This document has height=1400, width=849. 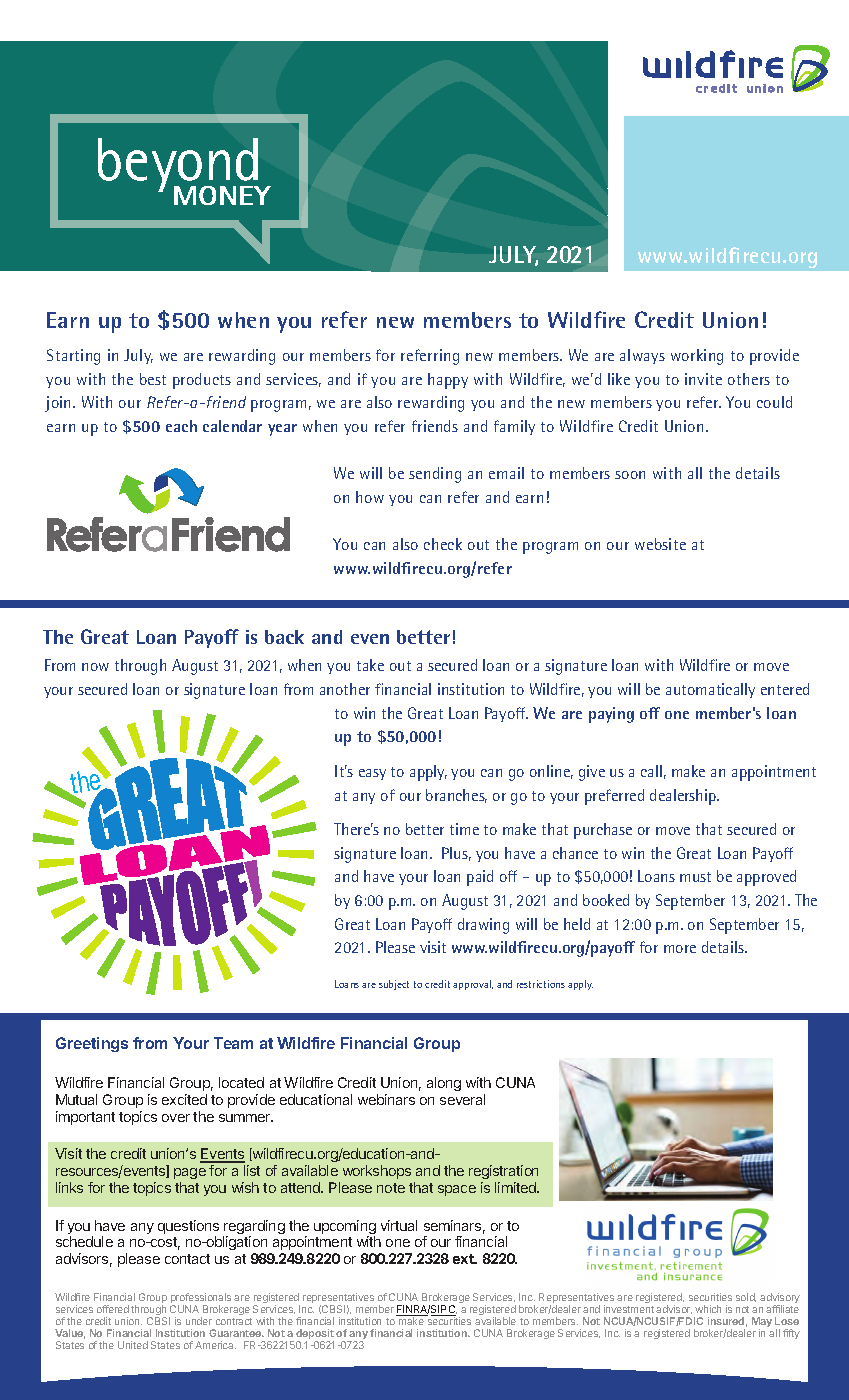 I want to click on offered, so click(x=113, y=1309).
